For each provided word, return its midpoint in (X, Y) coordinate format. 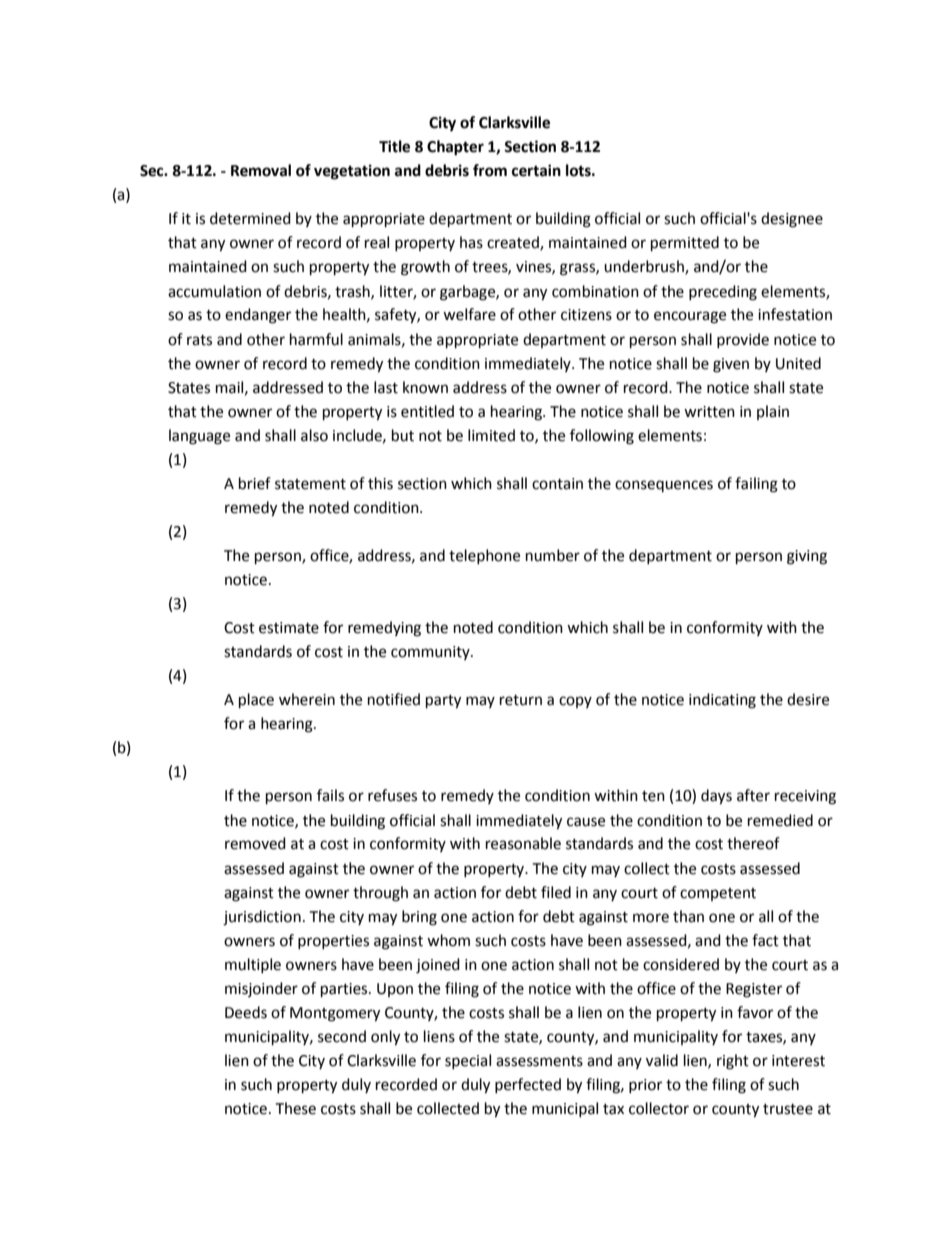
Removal (261, 170)
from (490, 170)
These (295, 1108)
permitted (685, 244)
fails (330, 795)
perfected (528, 1085)
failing (756, 485)
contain (557, 484)
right (733, 1062)
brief (255, 483)
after (753, 795)
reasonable (523, 843)
